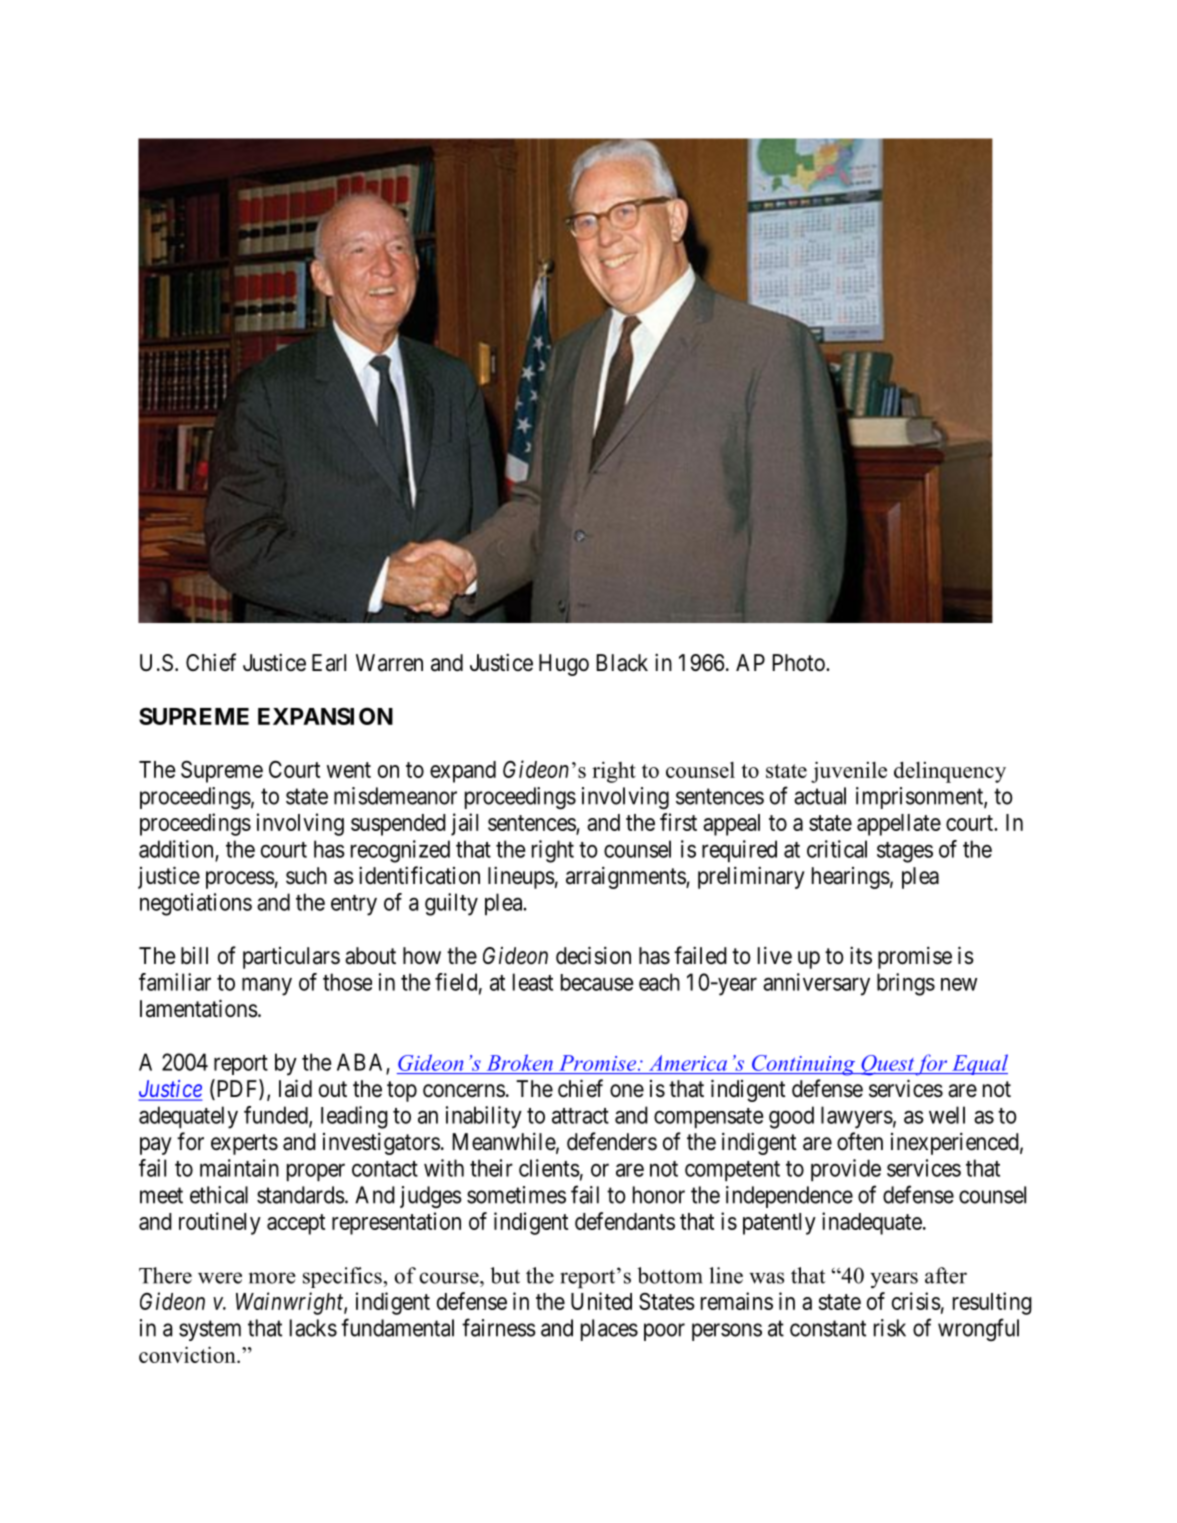 The image size is (1177, 1523). What do you see at coordinates (799, 663) in the document?
I see `Photo` at bounding box center [799, 663].
